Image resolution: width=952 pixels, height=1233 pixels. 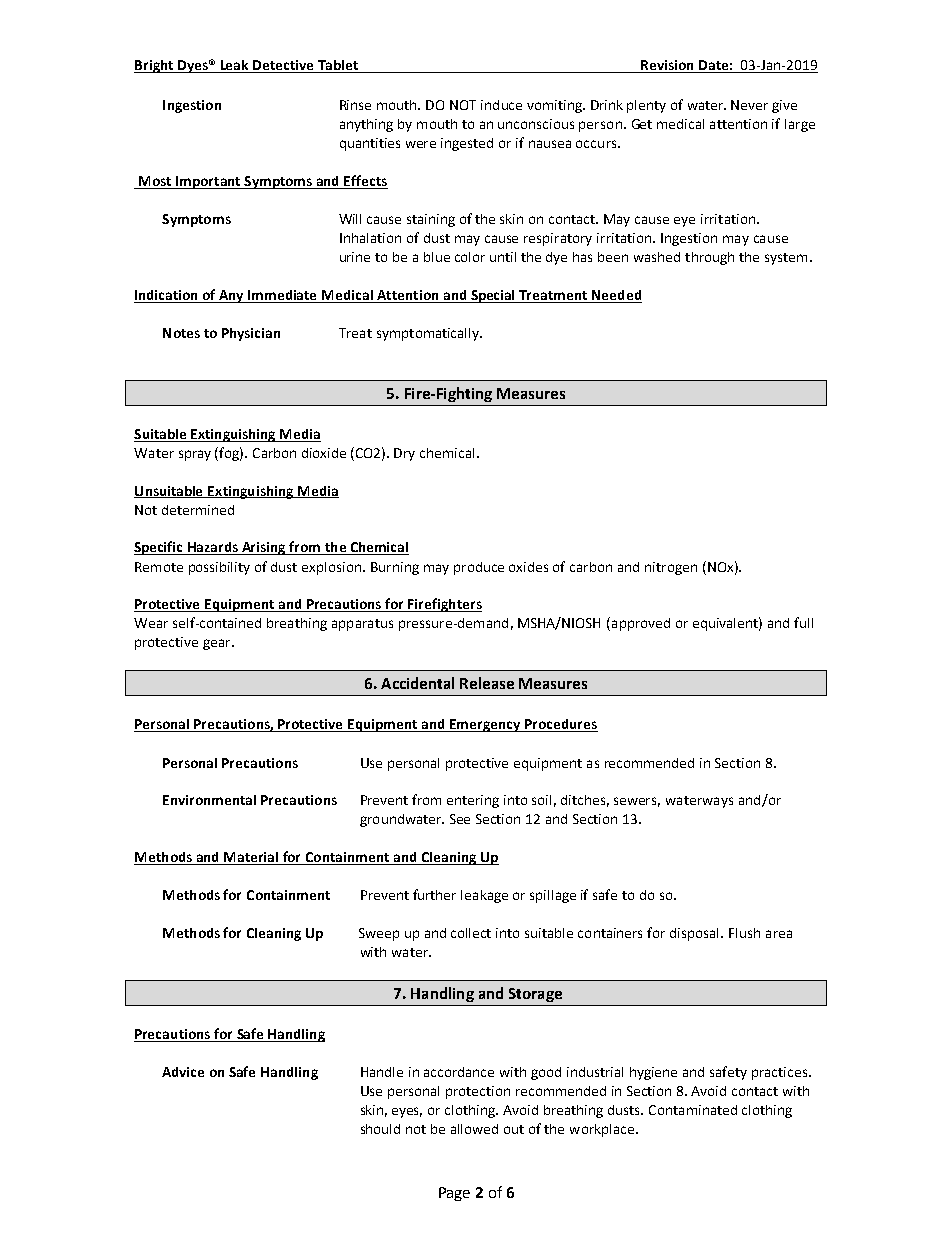 I want to click on Dry, so click(x=404, y=454).
